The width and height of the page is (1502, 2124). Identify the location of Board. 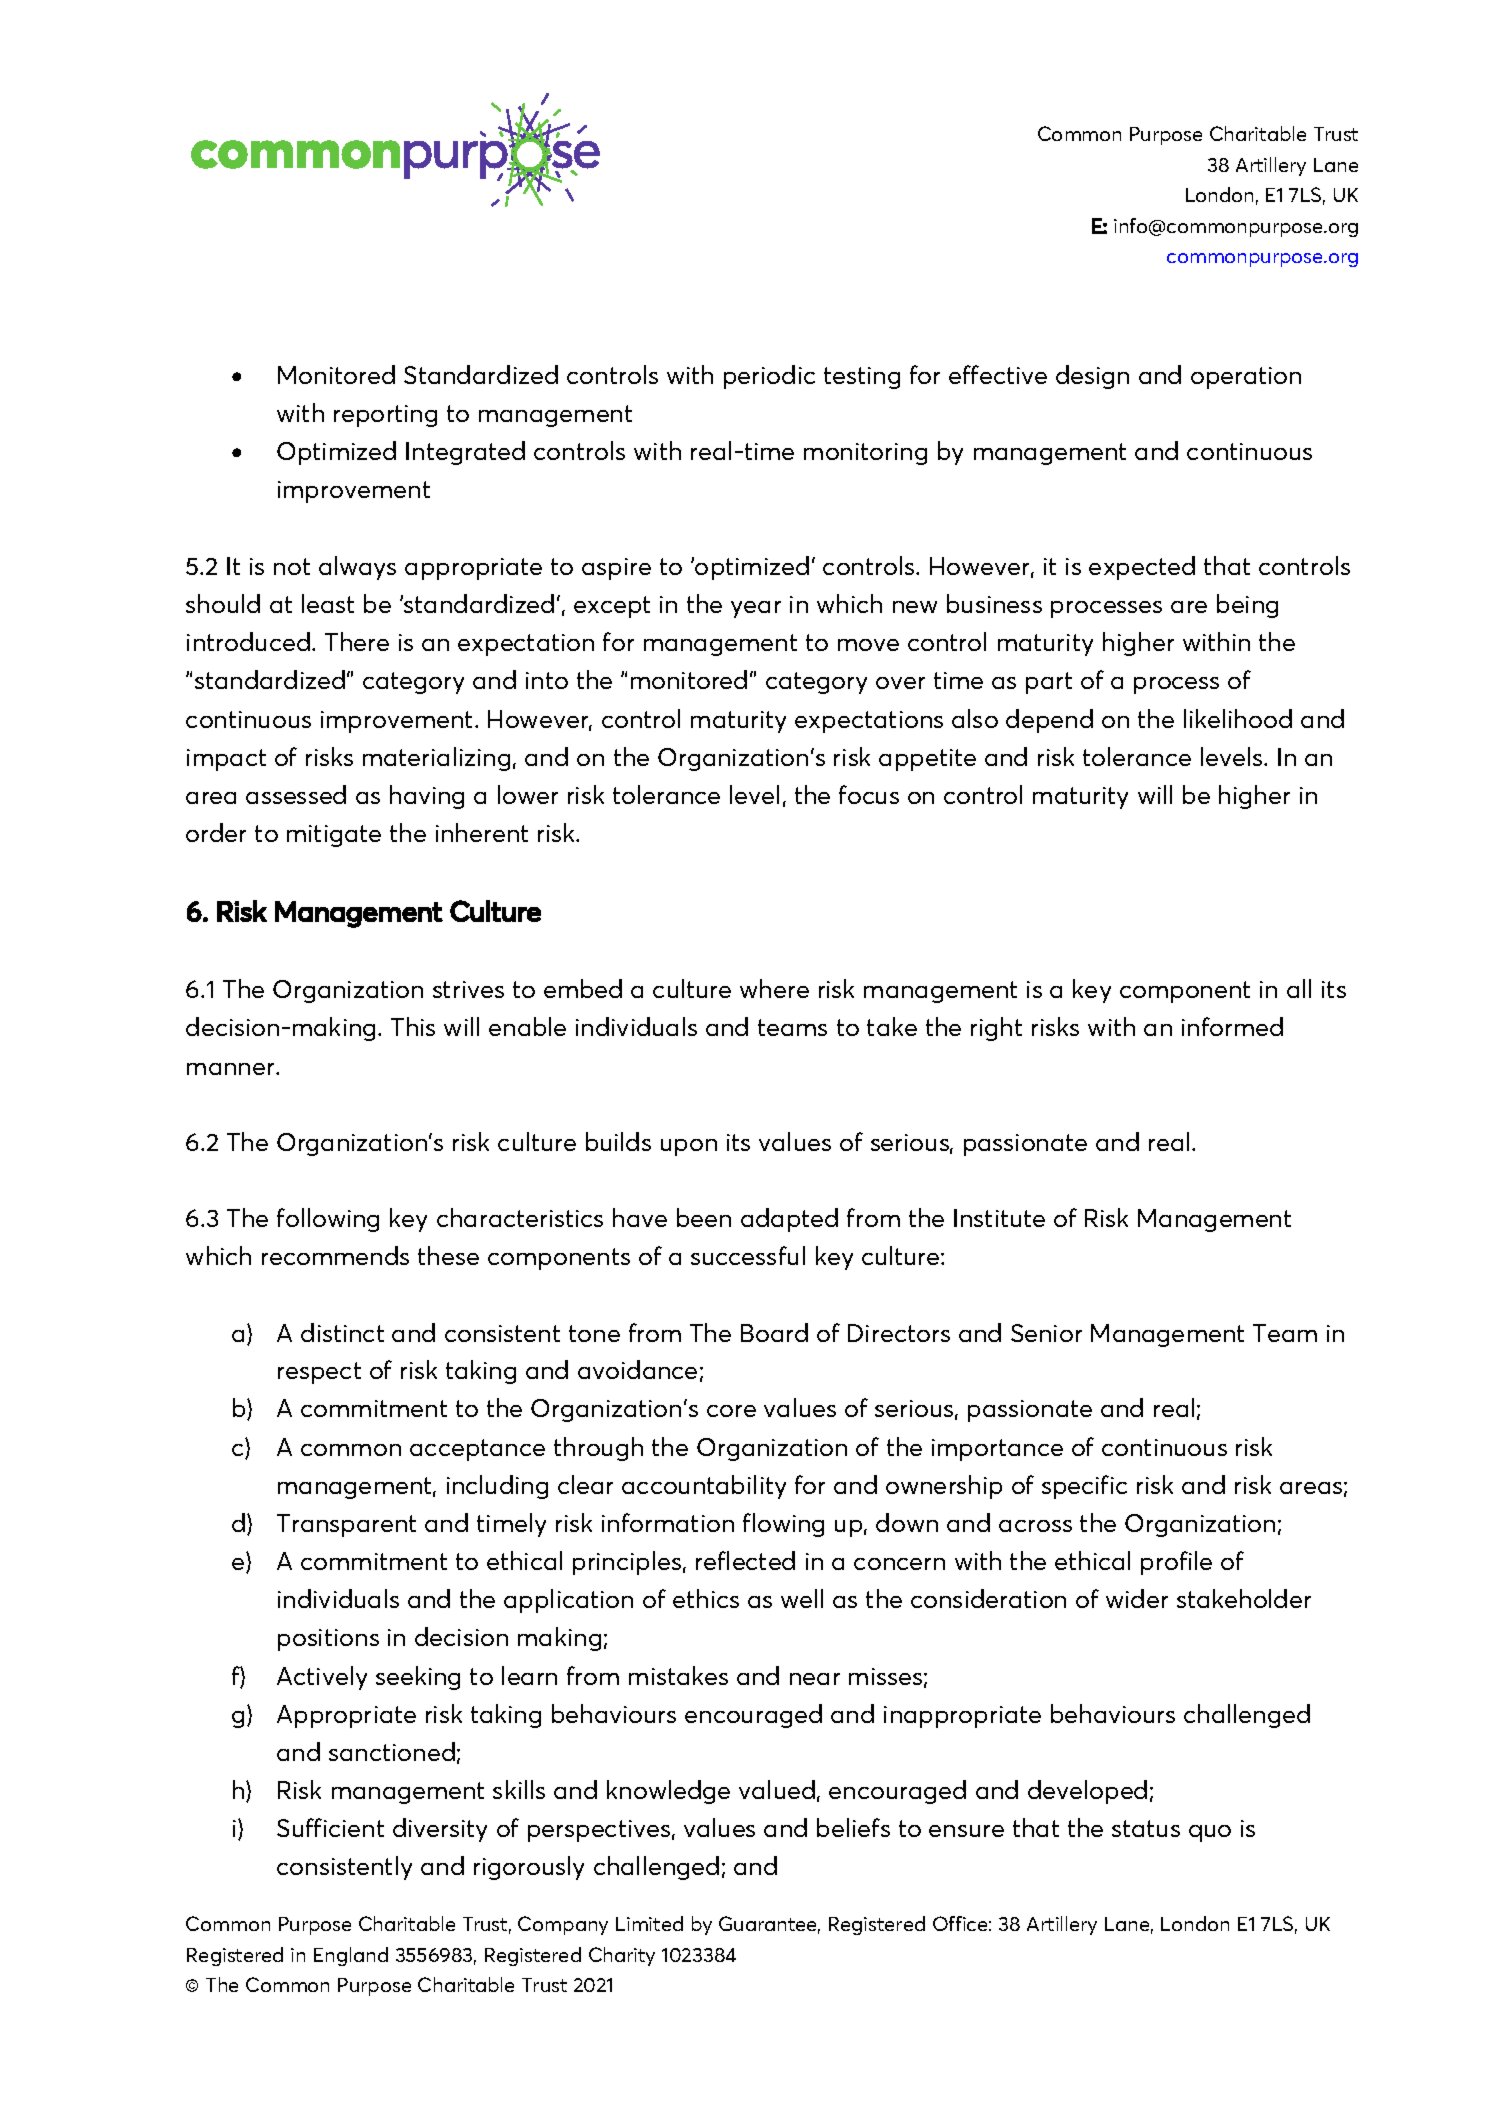
(774, 1332).
